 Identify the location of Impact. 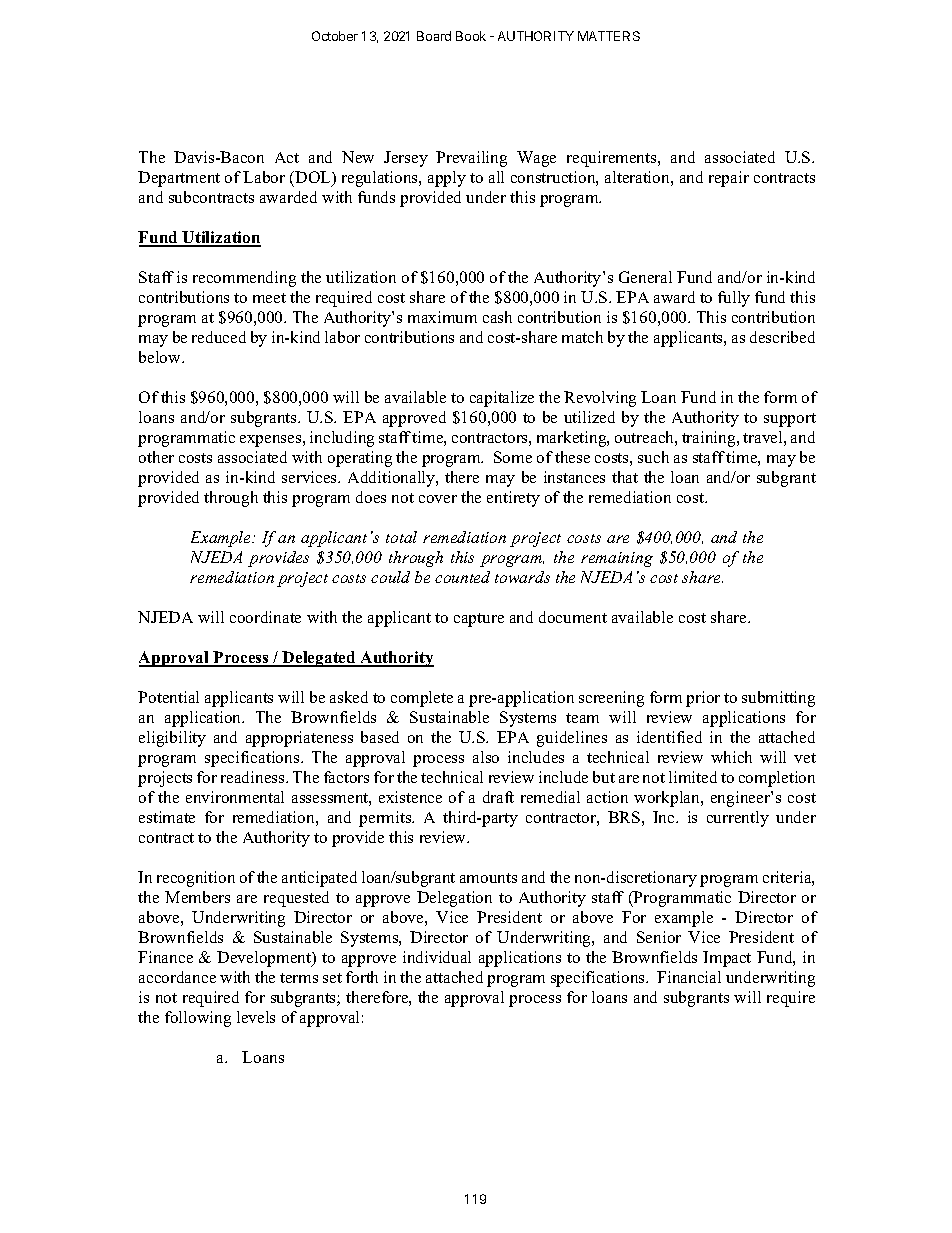
(727, 959).
